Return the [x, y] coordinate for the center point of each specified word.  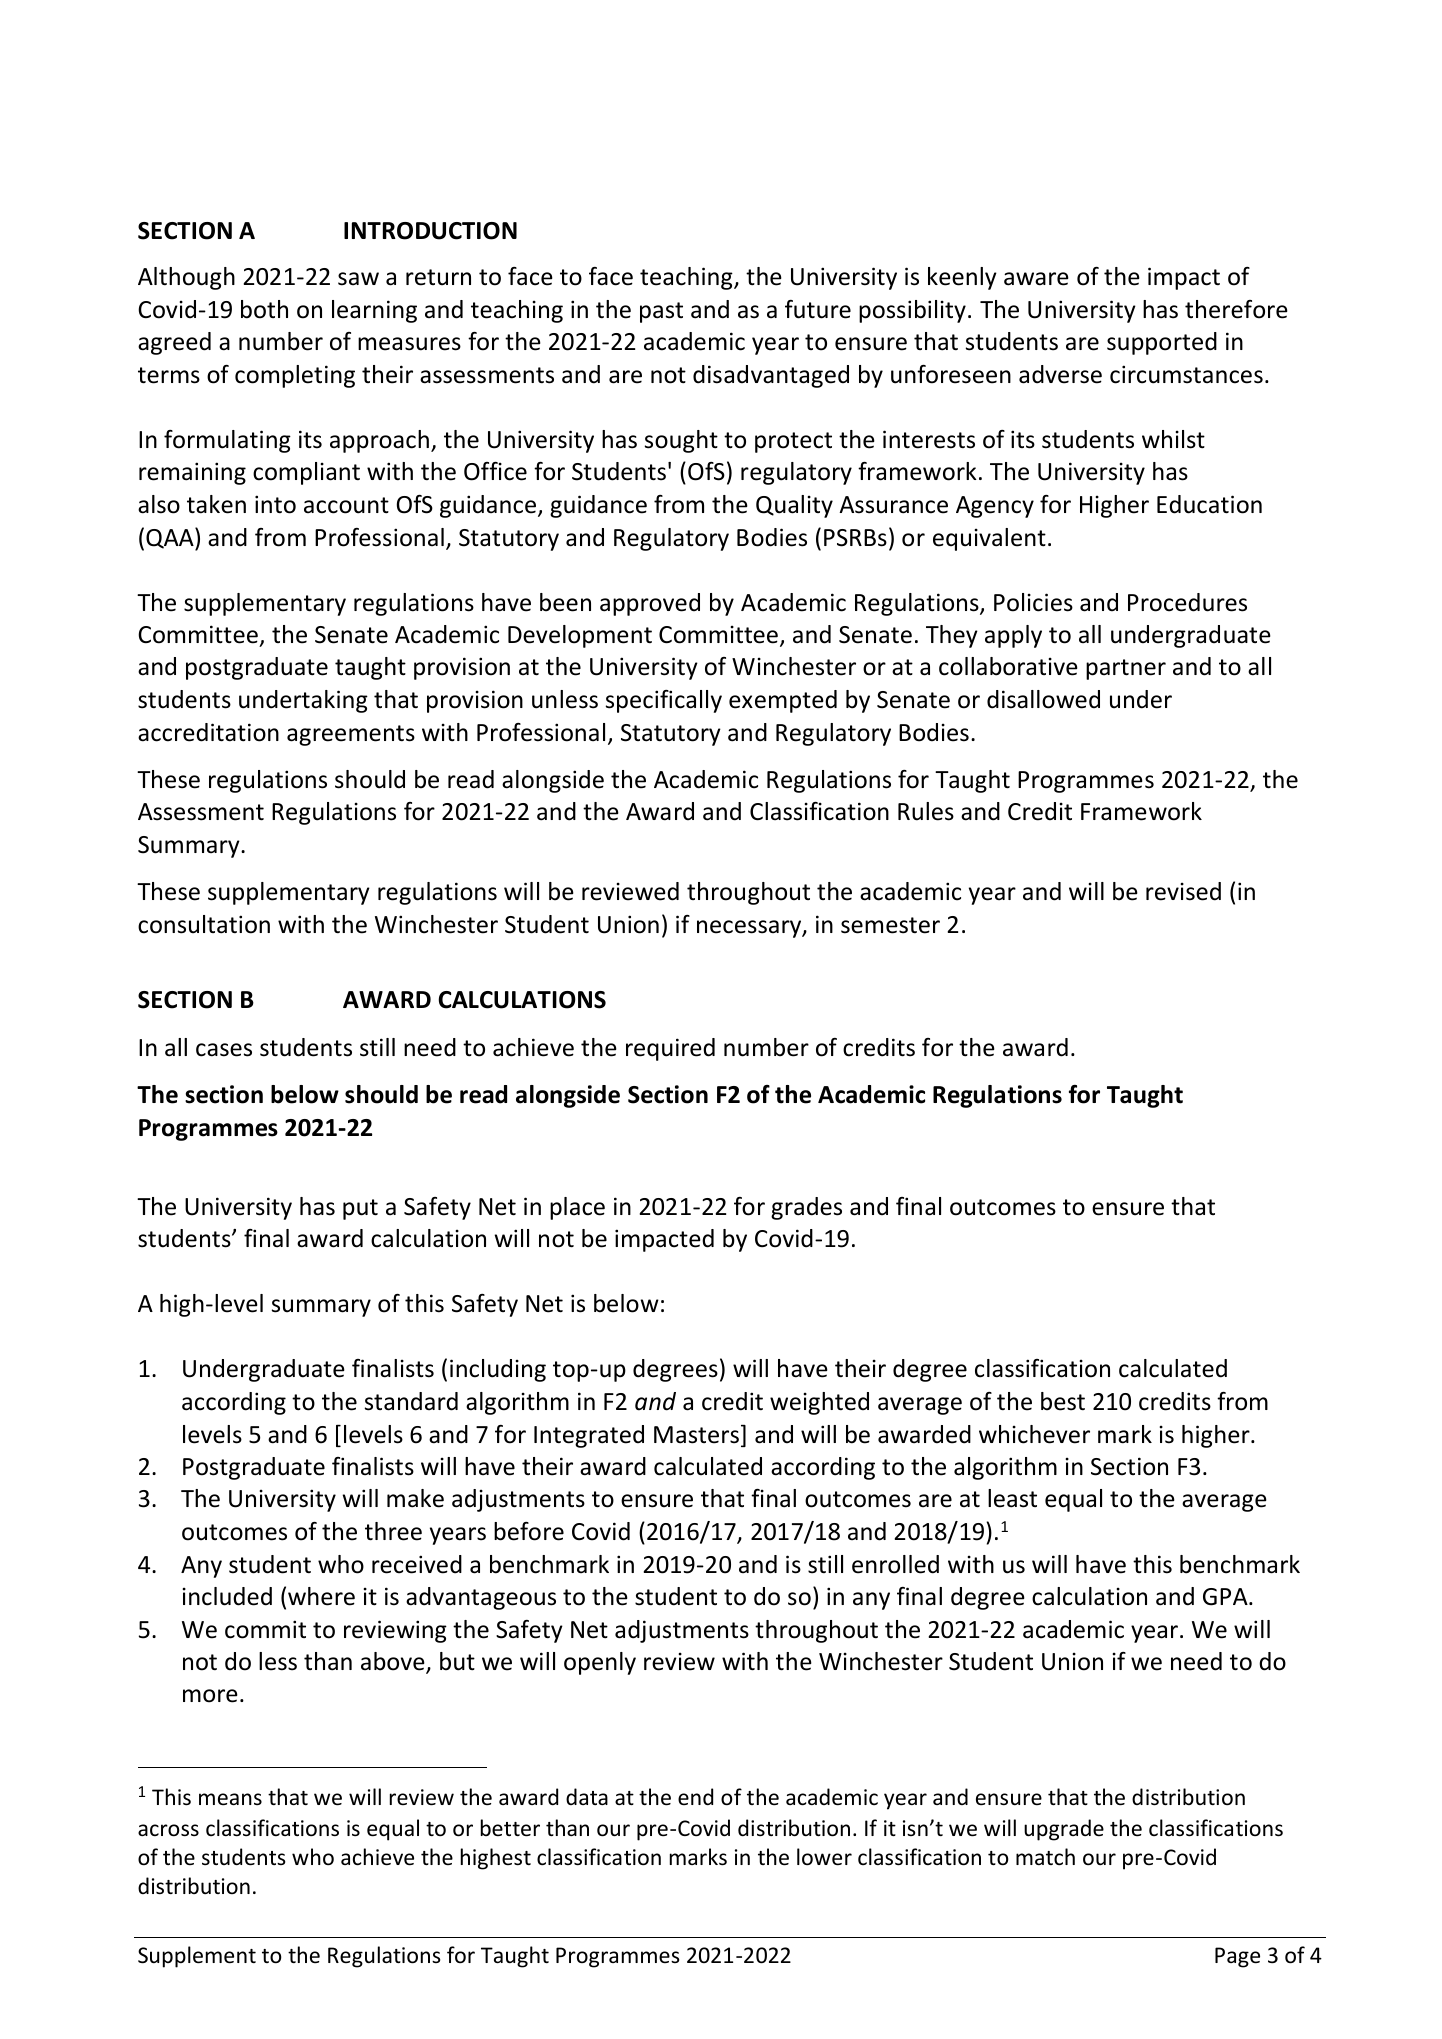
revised [1183, 891]
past [661, 312]
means [230, 1799]
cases [224, 1050]
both [264, 309]
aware [1036, 279]
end [695, 1796]
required [670, 1049]
